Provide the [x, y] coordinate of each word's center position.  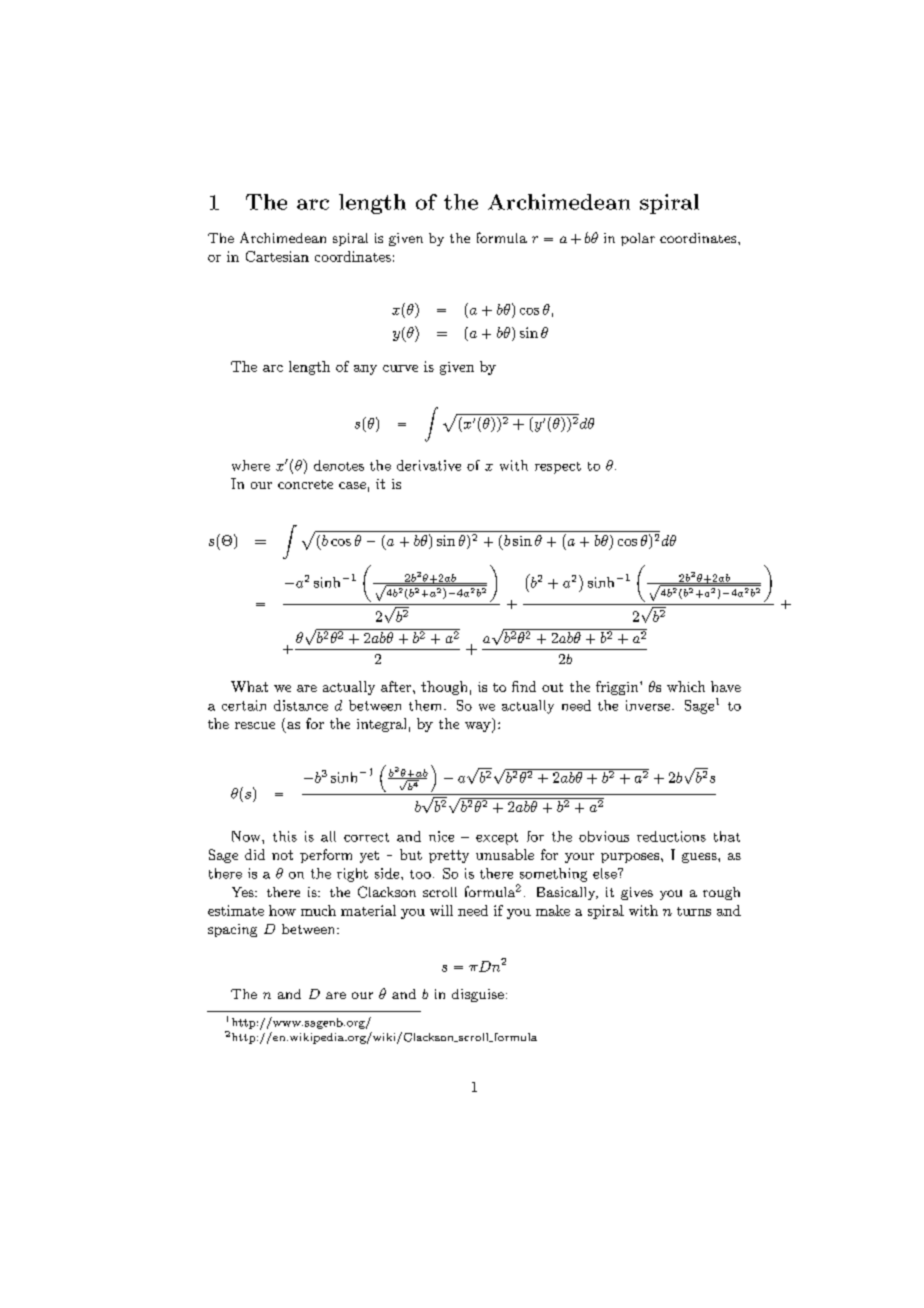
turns [694, 911]
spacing [232, 930]
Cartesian [277, 256]
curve [400, 368]
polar [638, 239]
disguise [478, 995]
